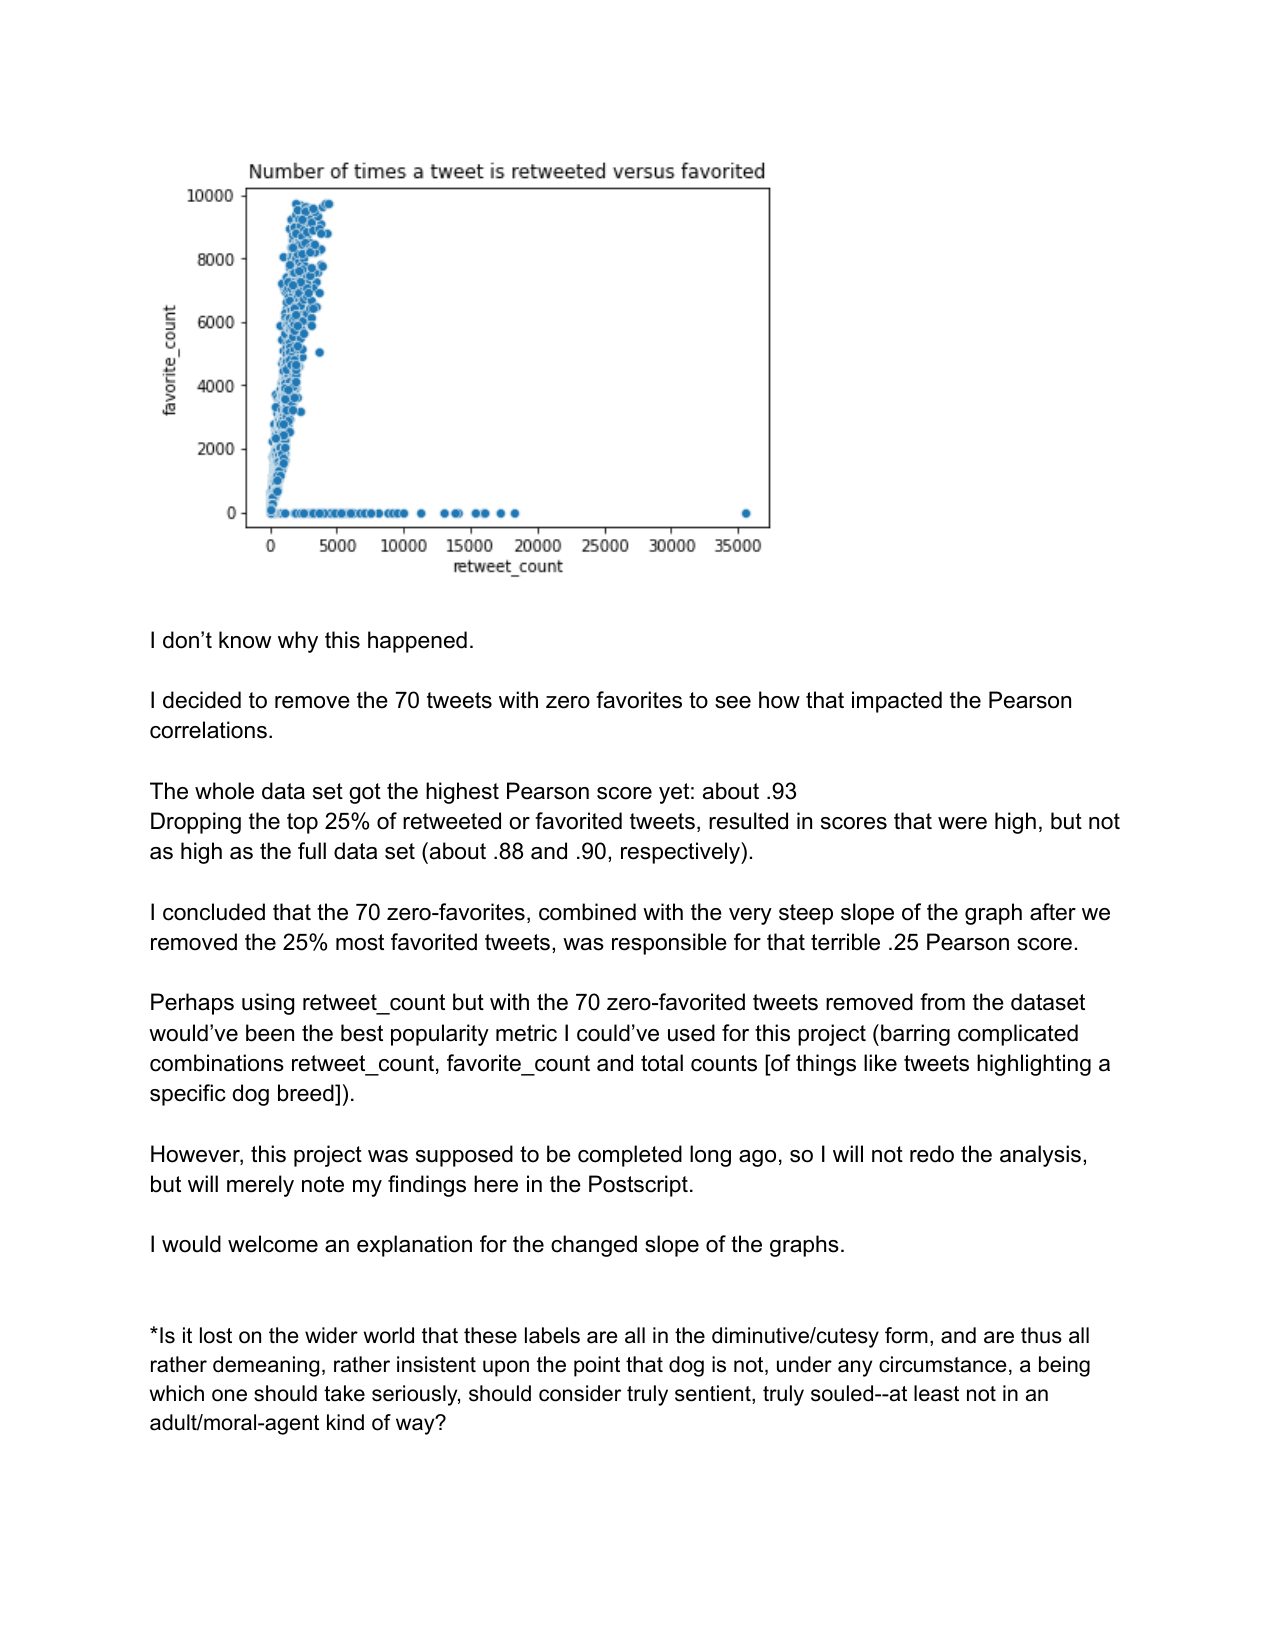 This image has width=1272, height=1646. I want to click on welcome, so click(273, 1244).
